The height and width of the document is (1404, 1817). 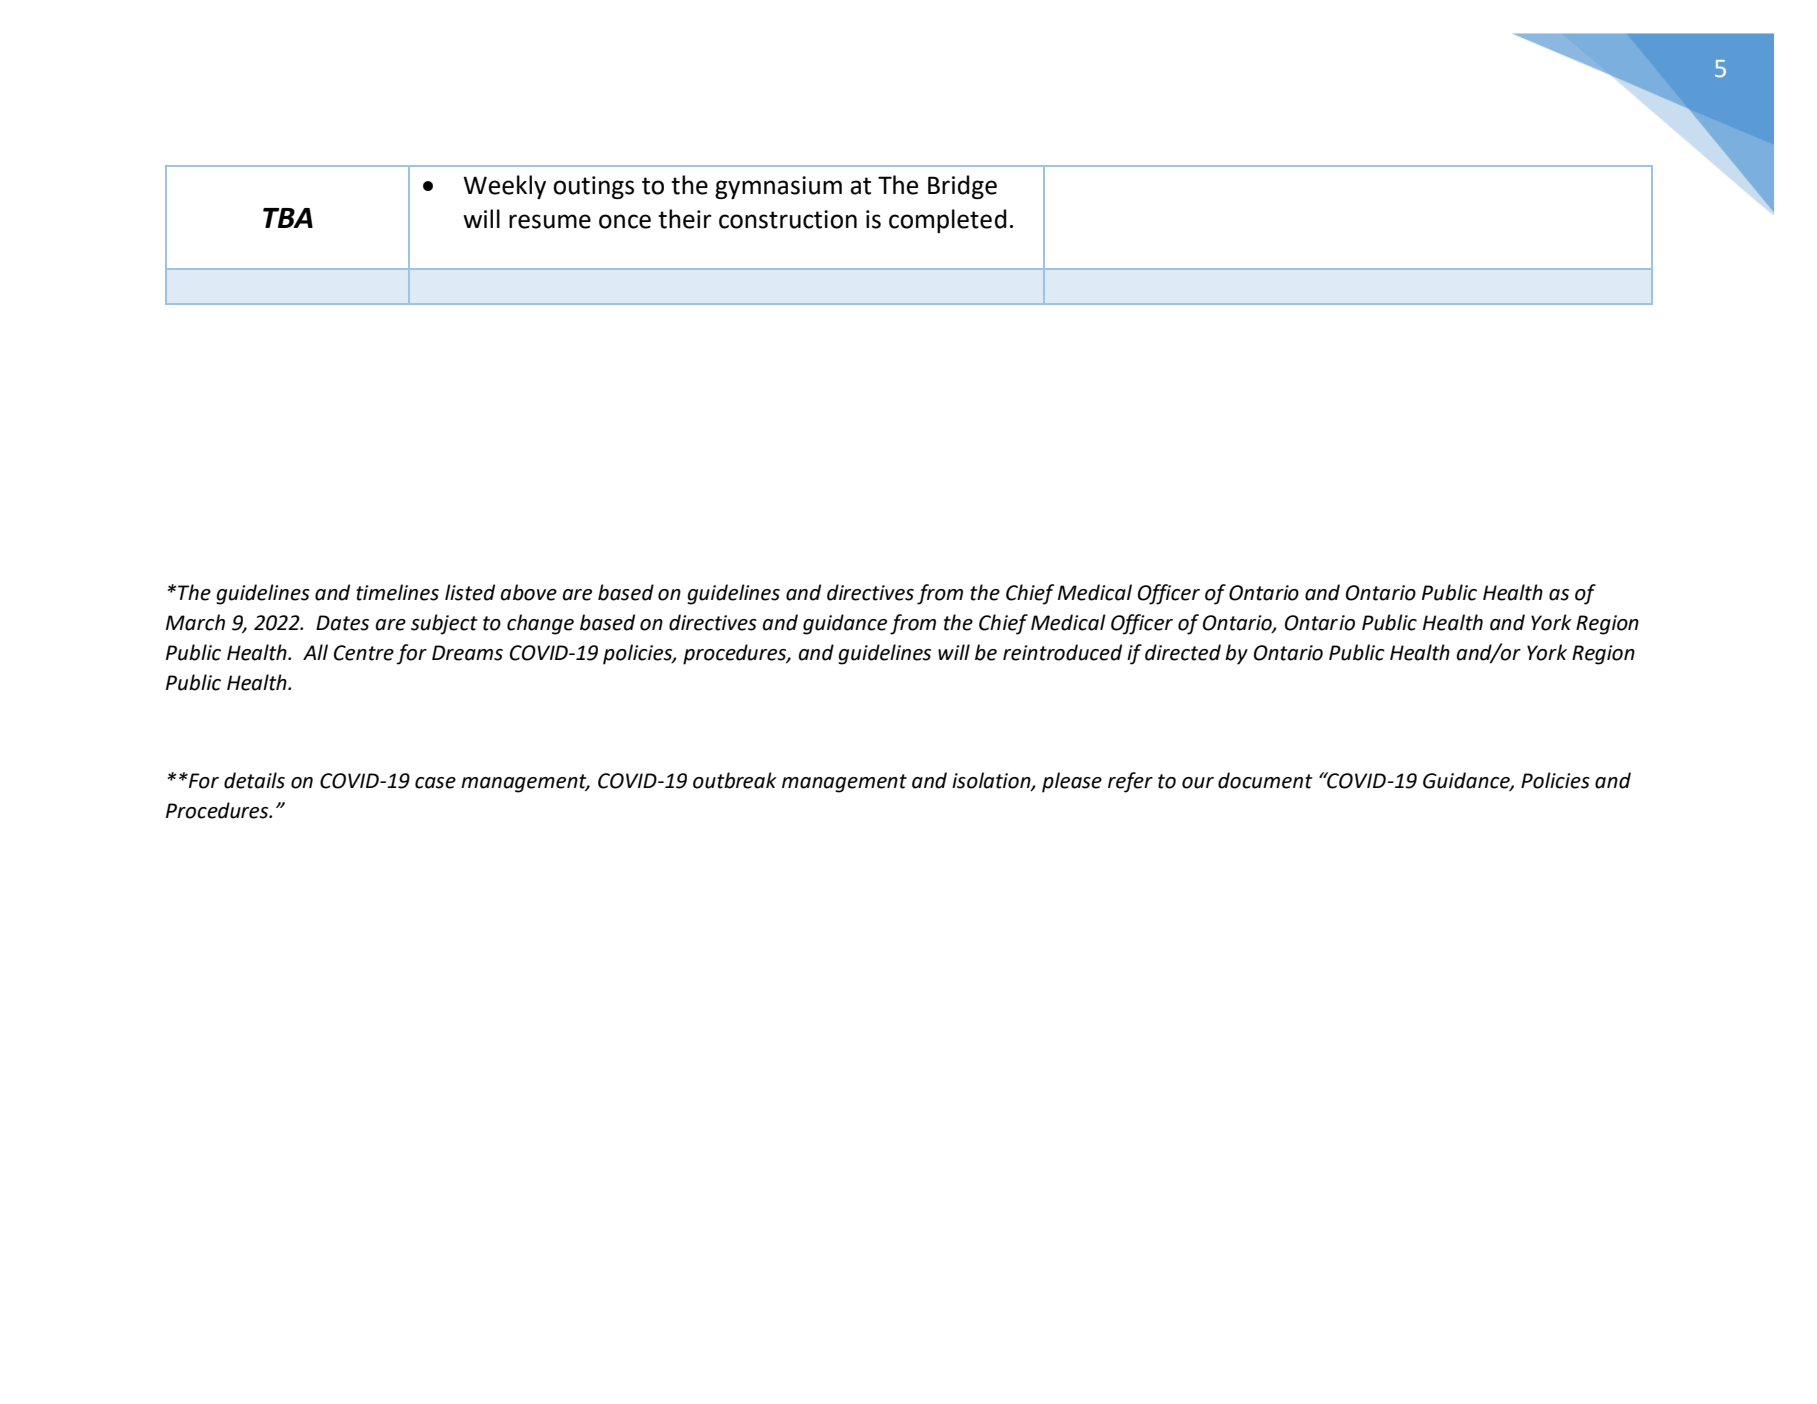 I want to click on TBA, so click(x=288, y=218).
